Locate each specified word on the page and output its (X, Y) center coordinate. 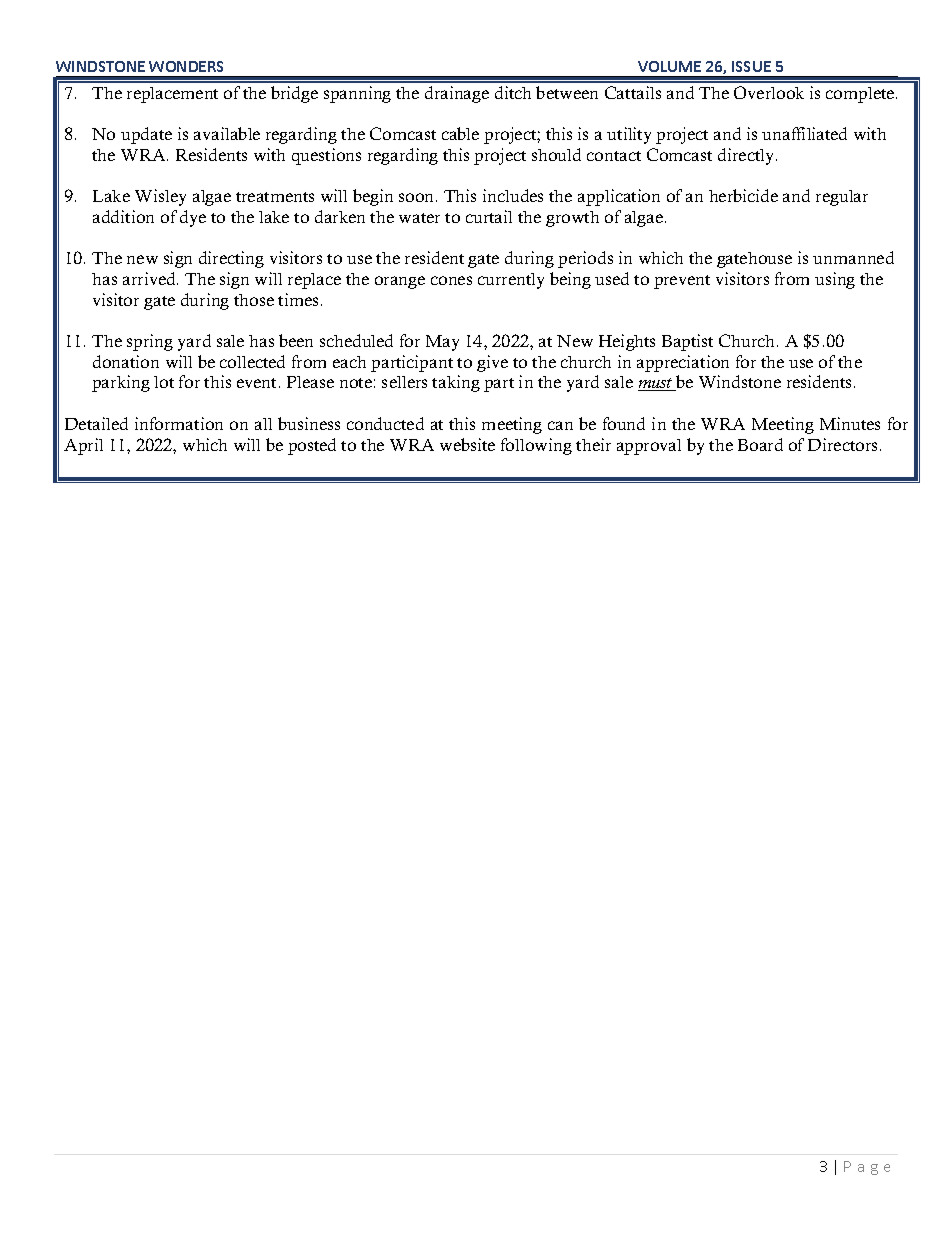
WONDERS (186, 66)
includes (513, 195)
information (179, 423)
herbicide (743, 195)
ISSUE (751, 66)
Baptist (687, 342)
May (442, 343)
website (467, 444)
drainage (457, 94)
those (254, 300)
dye (193, 218)
